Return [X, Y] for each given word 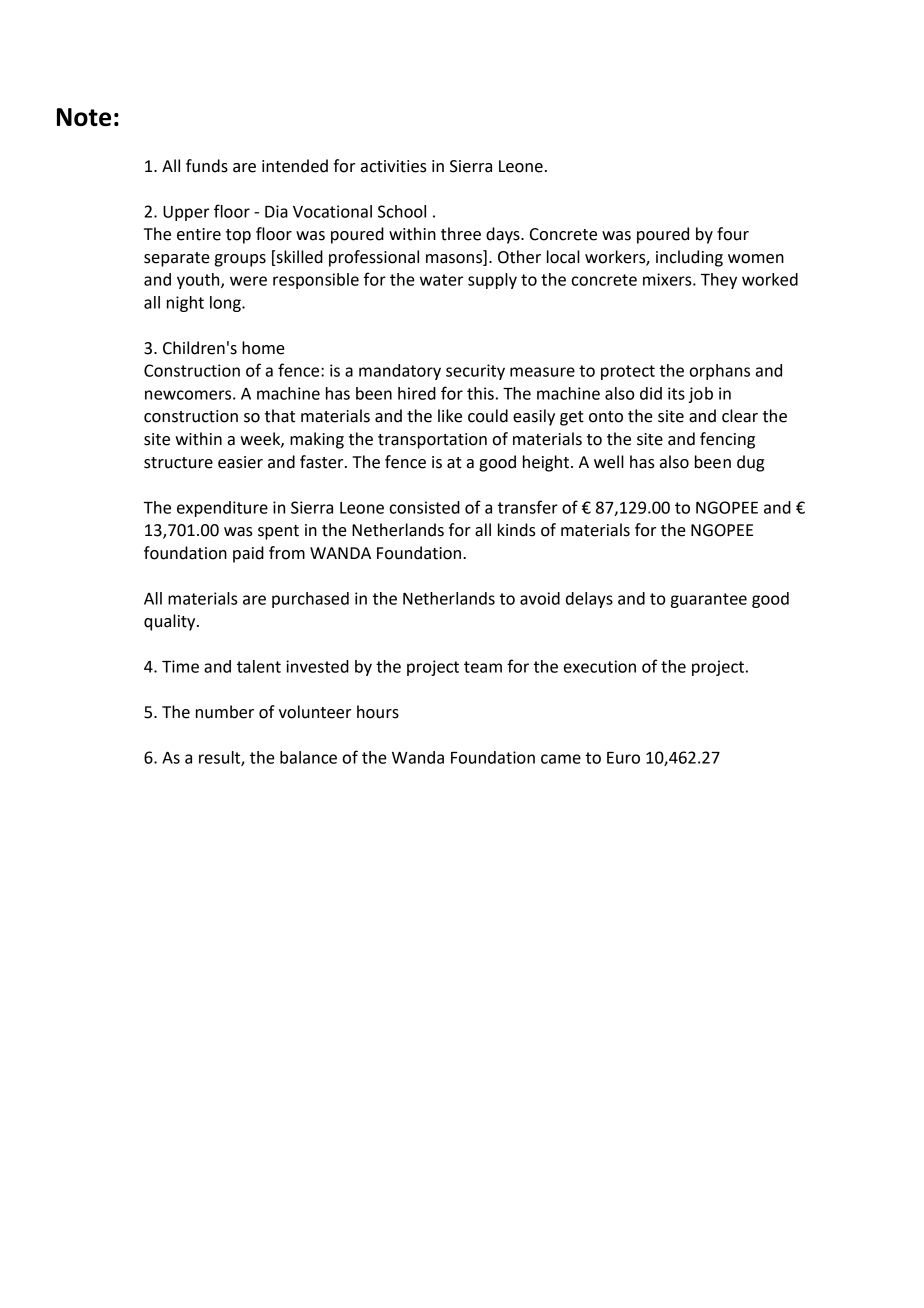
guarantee [709, 600]
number [225, 712]
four [733, 234]
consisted [424, 507]
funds [207, 166]
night [185, 304]
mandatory [400, 372]
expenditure [222, 509]
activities [394, 166]
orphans [720, 372]
